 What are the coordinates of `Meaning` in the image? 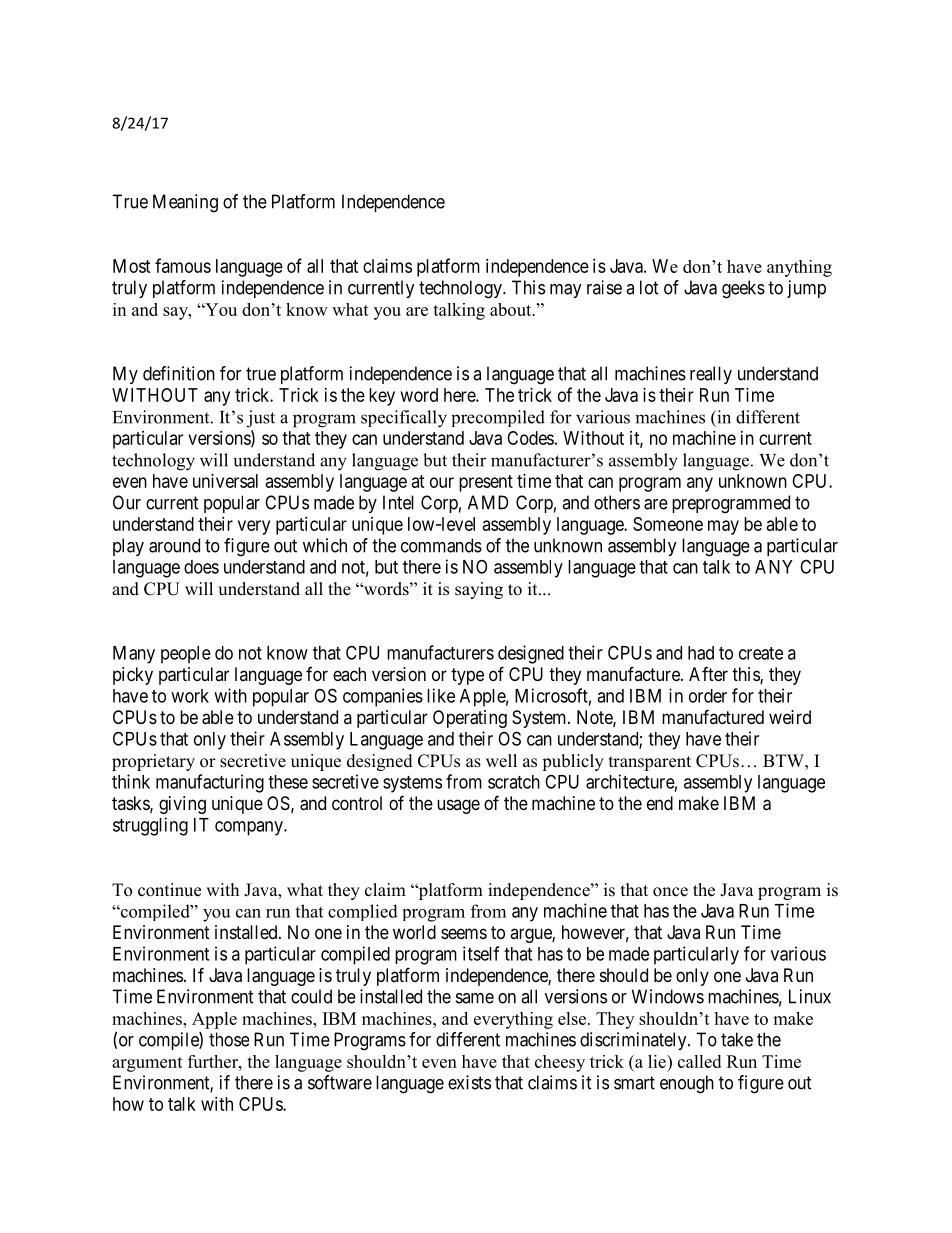 It's located at (185, 203).
